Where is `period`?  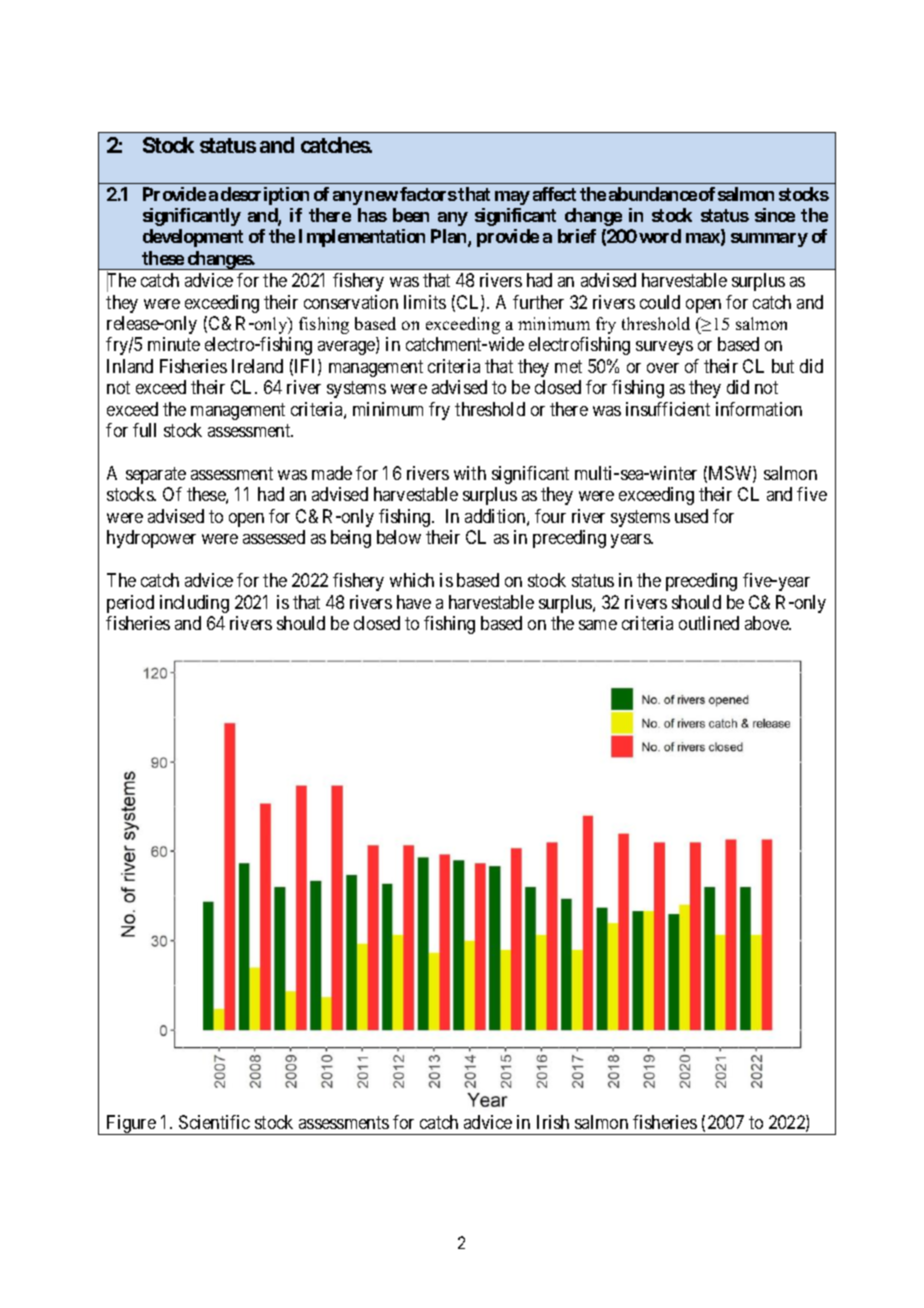
period is located at coordinates (130, 604).
